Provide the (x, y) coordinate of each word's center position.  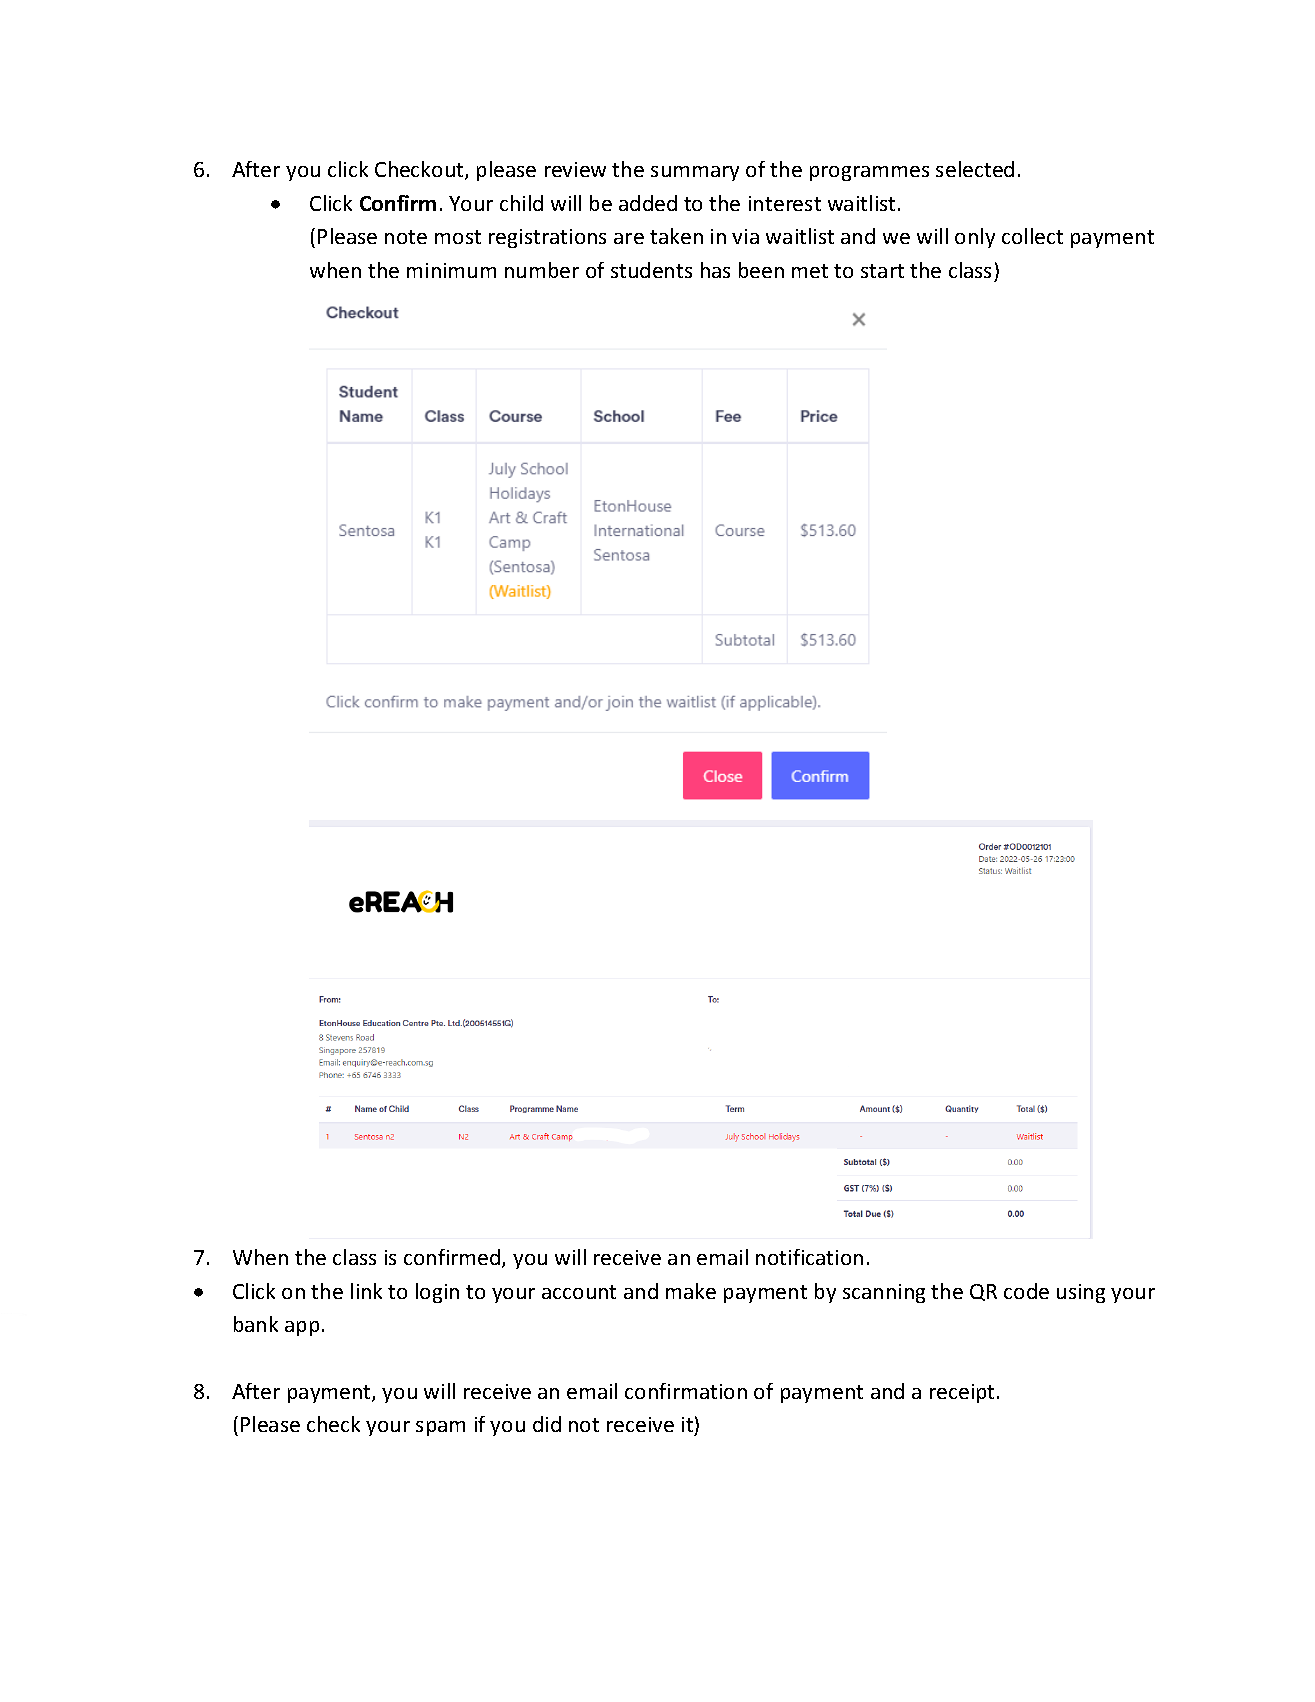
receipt (964, 1393)
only (975, 238)
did (547, 1424)
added (648, 203)
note (406, 237)
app (302, 1328)
